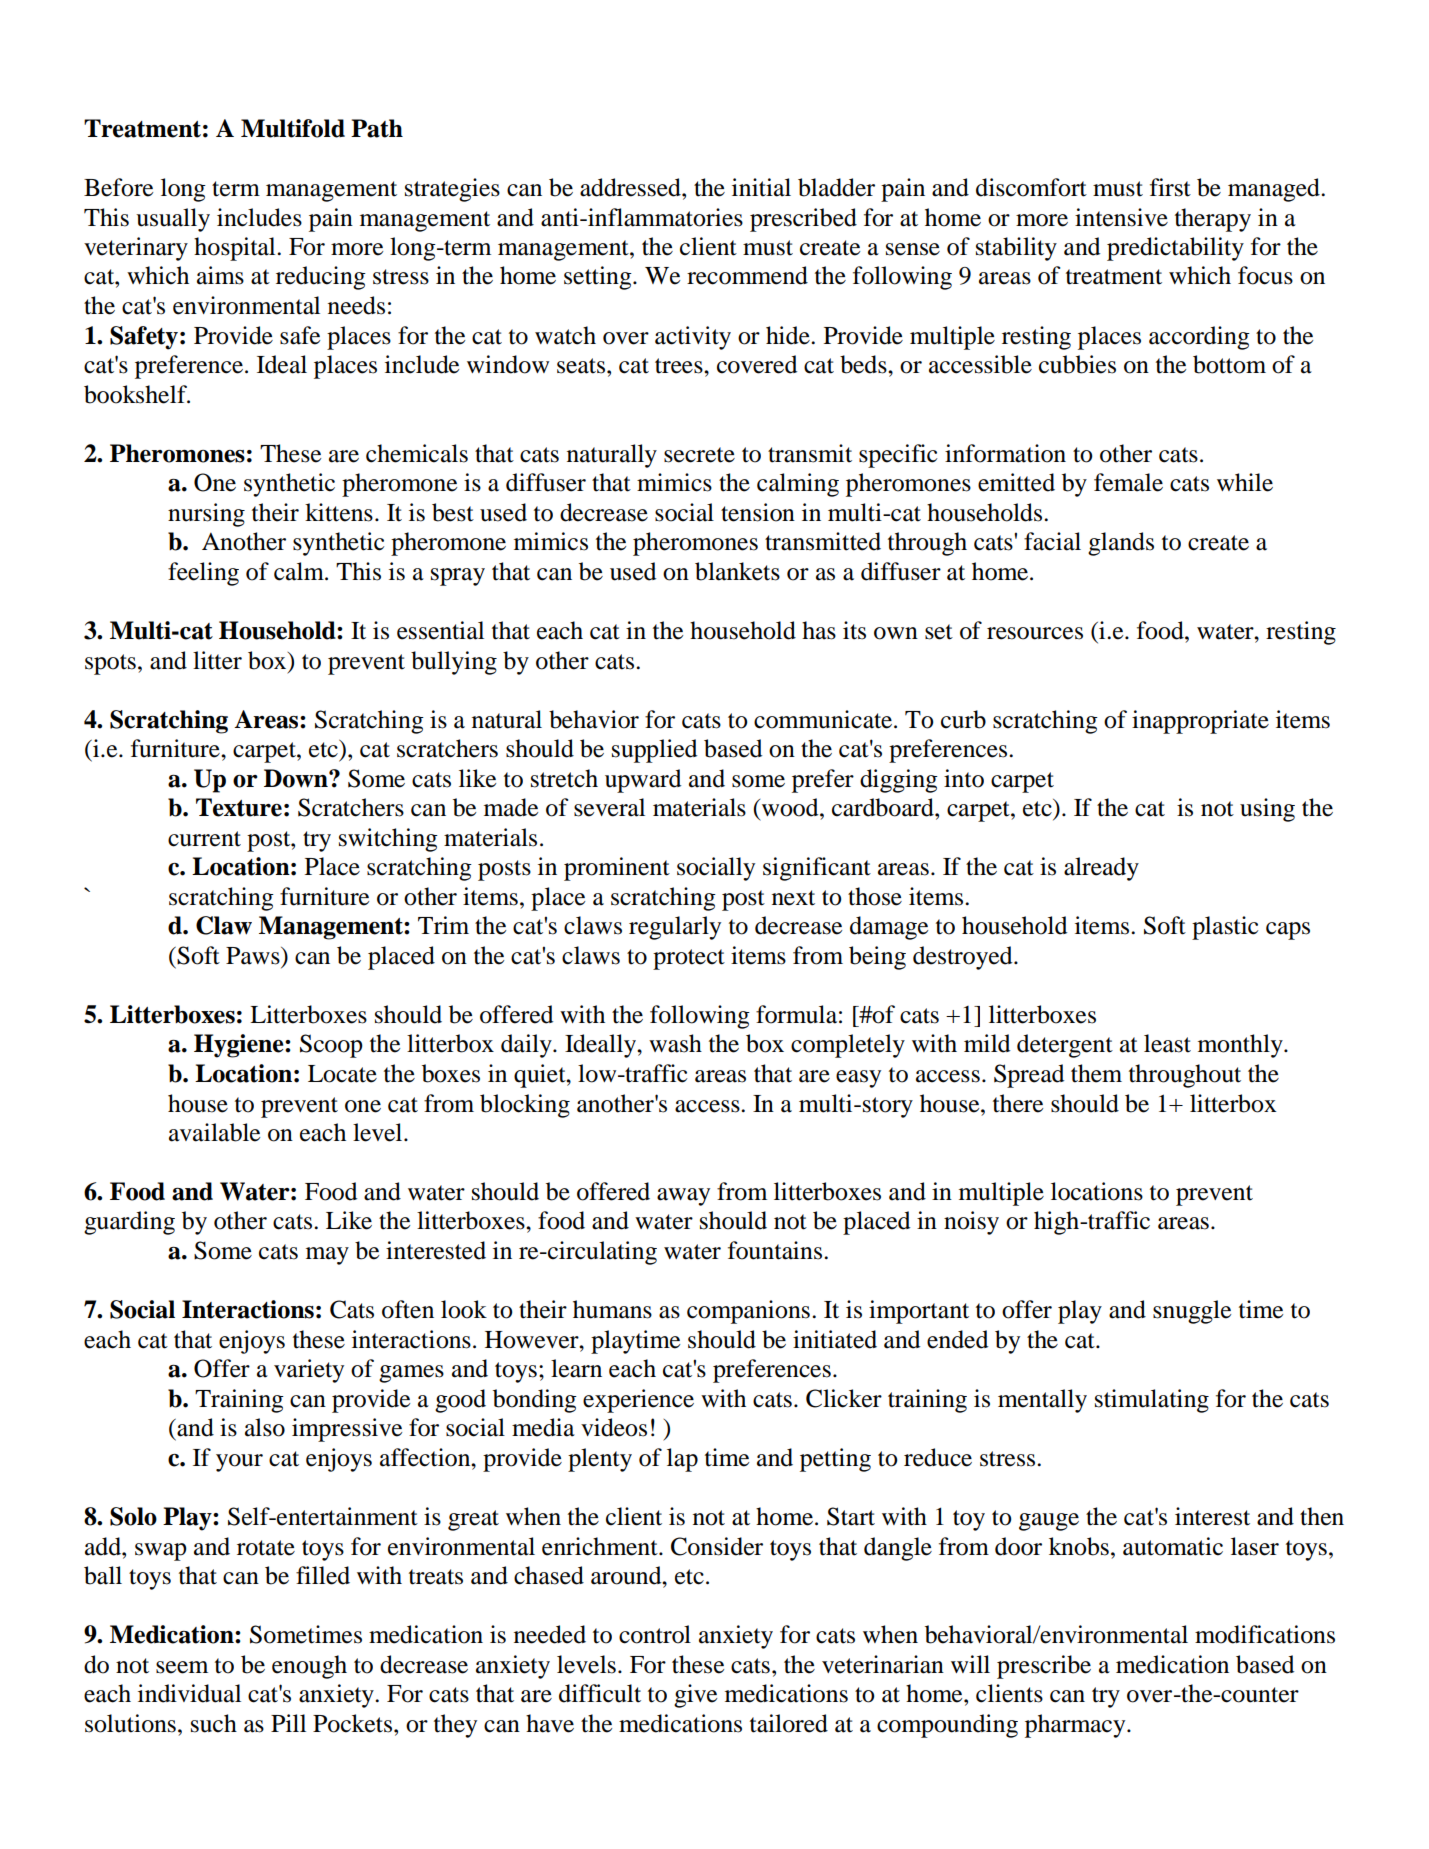 The image size is (1429, 1849). Describe the element at coordinates (1265, 1634) in the screenshot. I see `modifications` at that location.
